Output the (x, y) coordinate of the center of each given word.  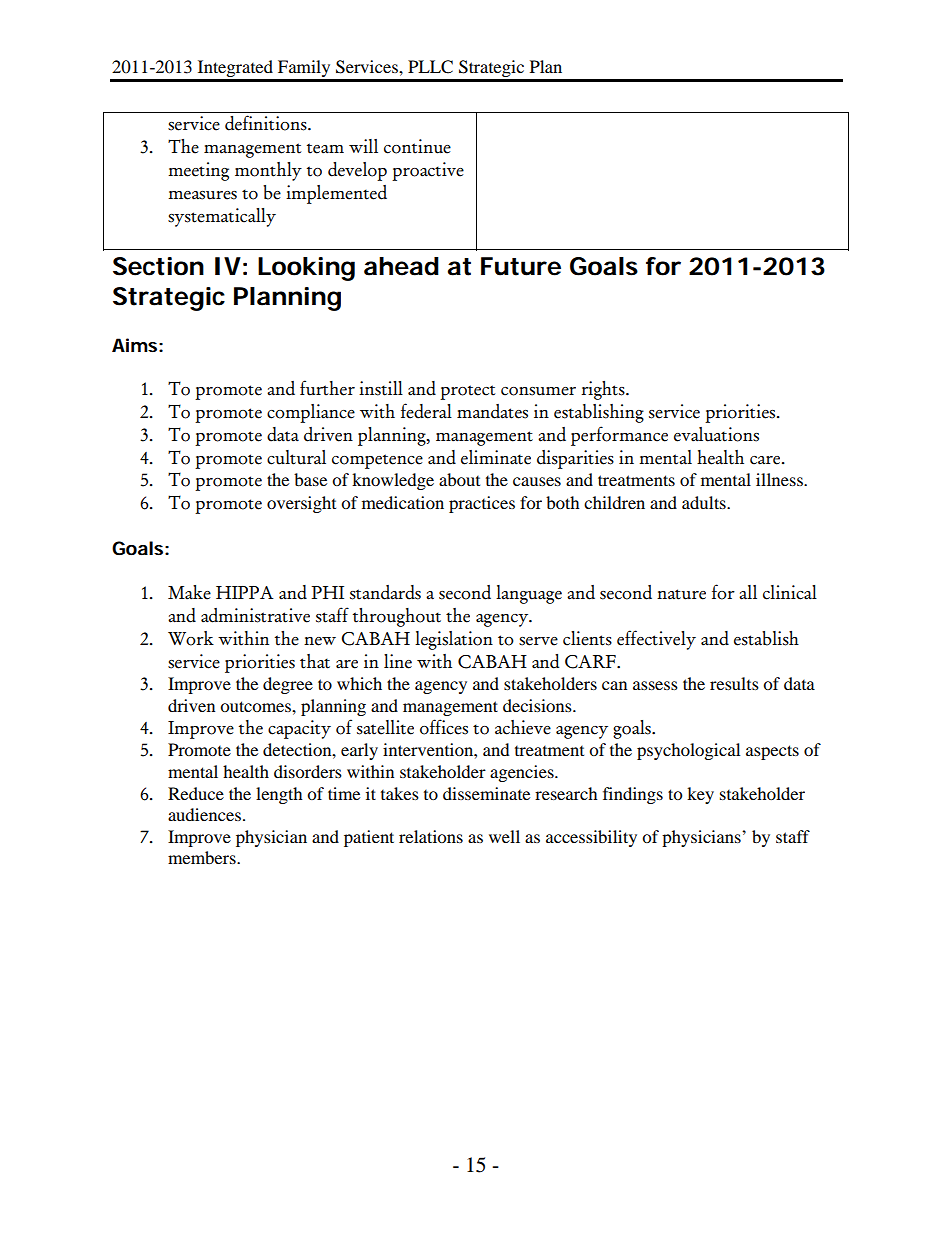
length (279, 795)
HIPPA (245, 592)
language (529, 594)
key (700, 795)
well (504, 836)
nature (681, 594)
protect (467, 392)
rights (604, 390)
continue (417, 146)
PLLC (430, 67)
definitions (267, 123)
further (327, 388)
